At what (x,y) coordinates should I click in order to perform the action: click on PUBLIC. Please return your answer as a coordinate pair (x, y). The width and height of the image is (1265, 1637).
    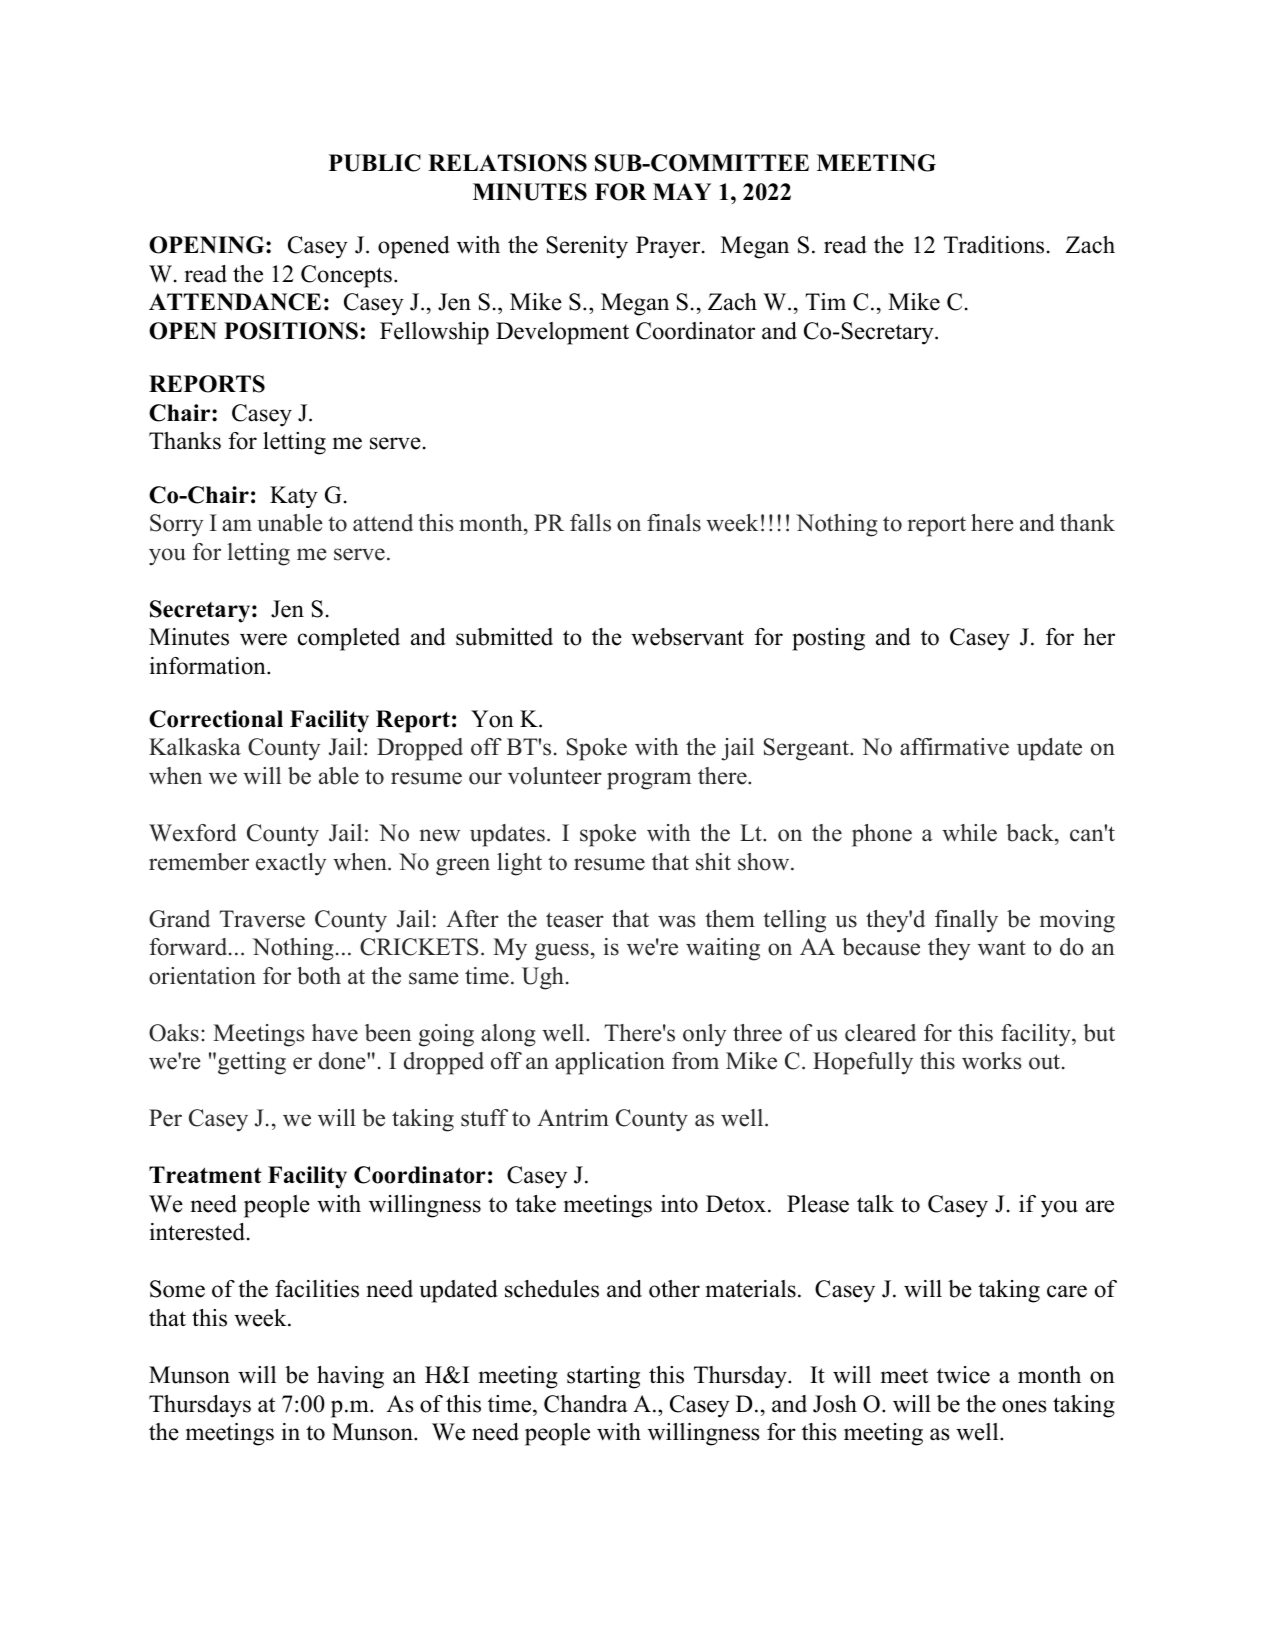
    Looking at the image, I should click on (375, 163).
